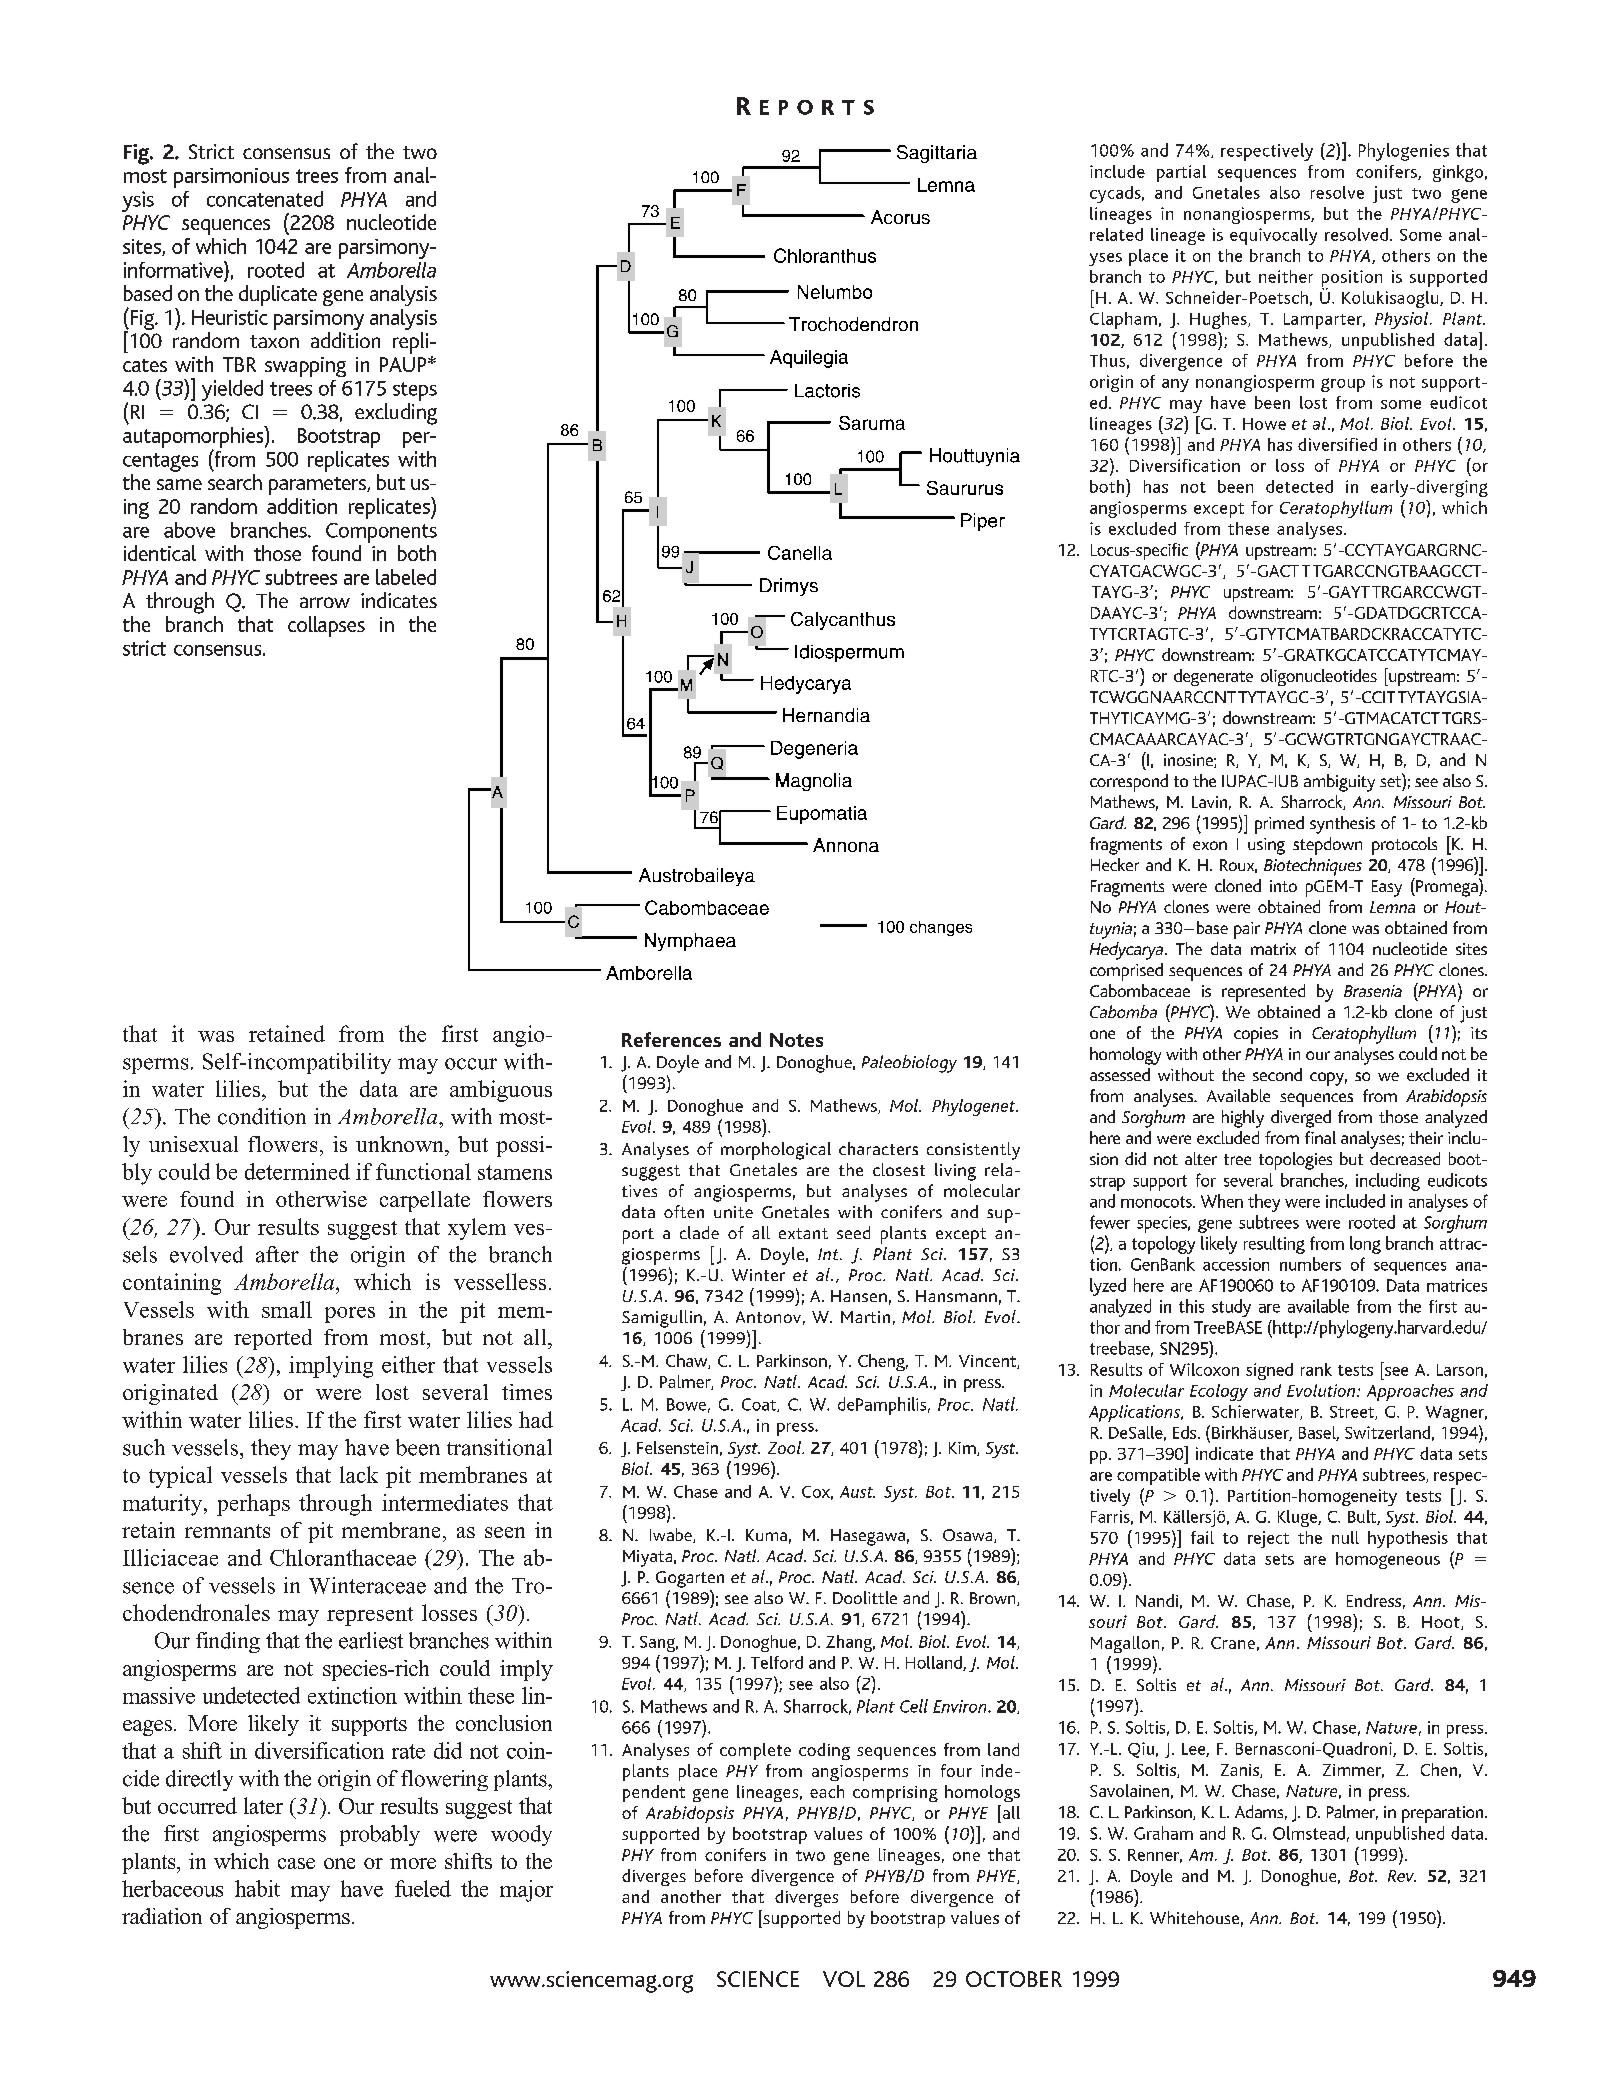 This page has width=1607, height=2080. What do you see at coordinates (1404, 152) in the page?
I see `Phylogenies` at bounding box center [1404, 152].
